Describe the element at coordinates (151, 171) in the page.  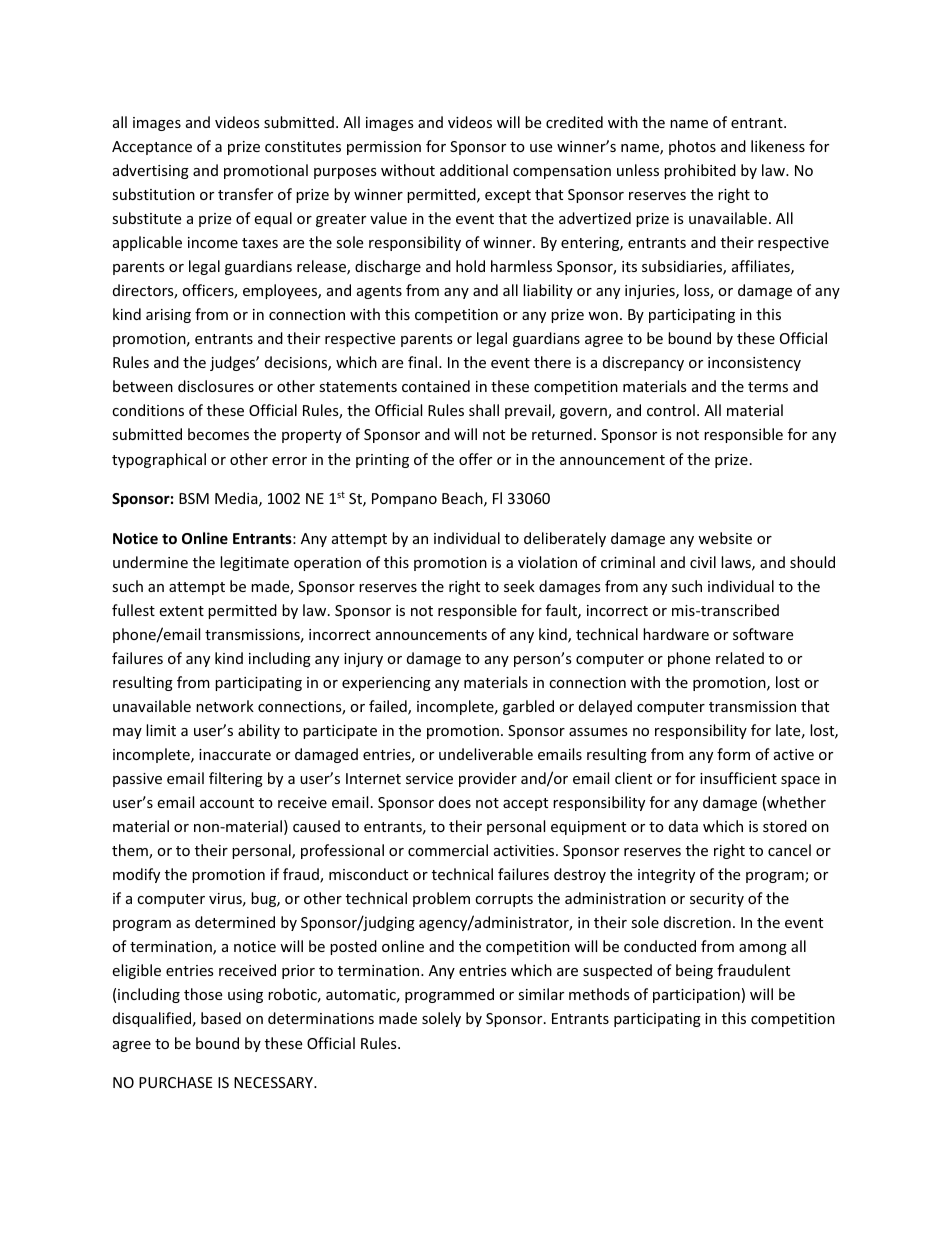
I see `advertising` at that location.
